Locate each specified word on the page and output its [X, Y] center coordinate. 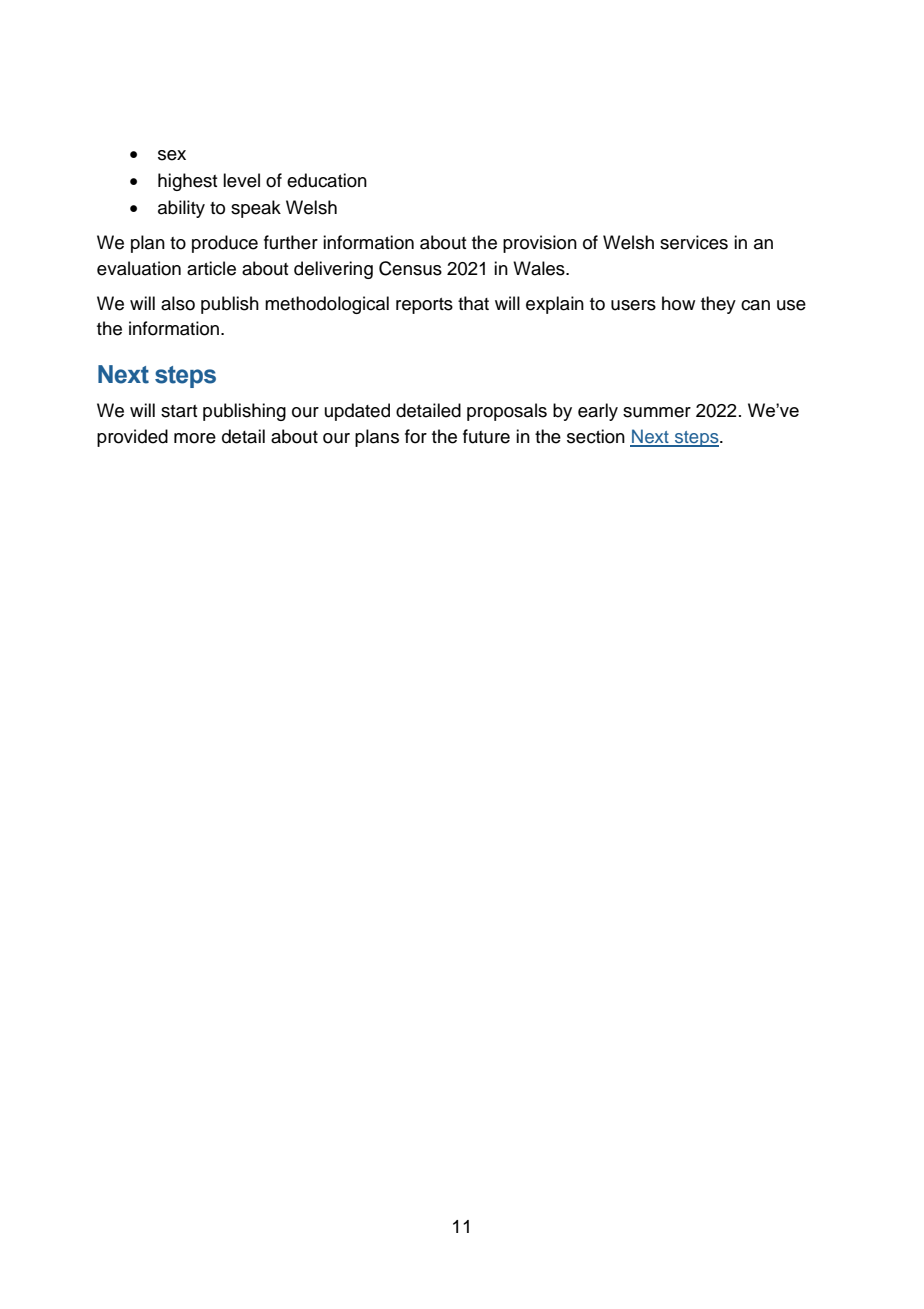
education [327, 180]
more [195, 438]
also [178, 303]
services [694, 242]
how [678, 303]
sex [172, 155]
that [473, 303]
